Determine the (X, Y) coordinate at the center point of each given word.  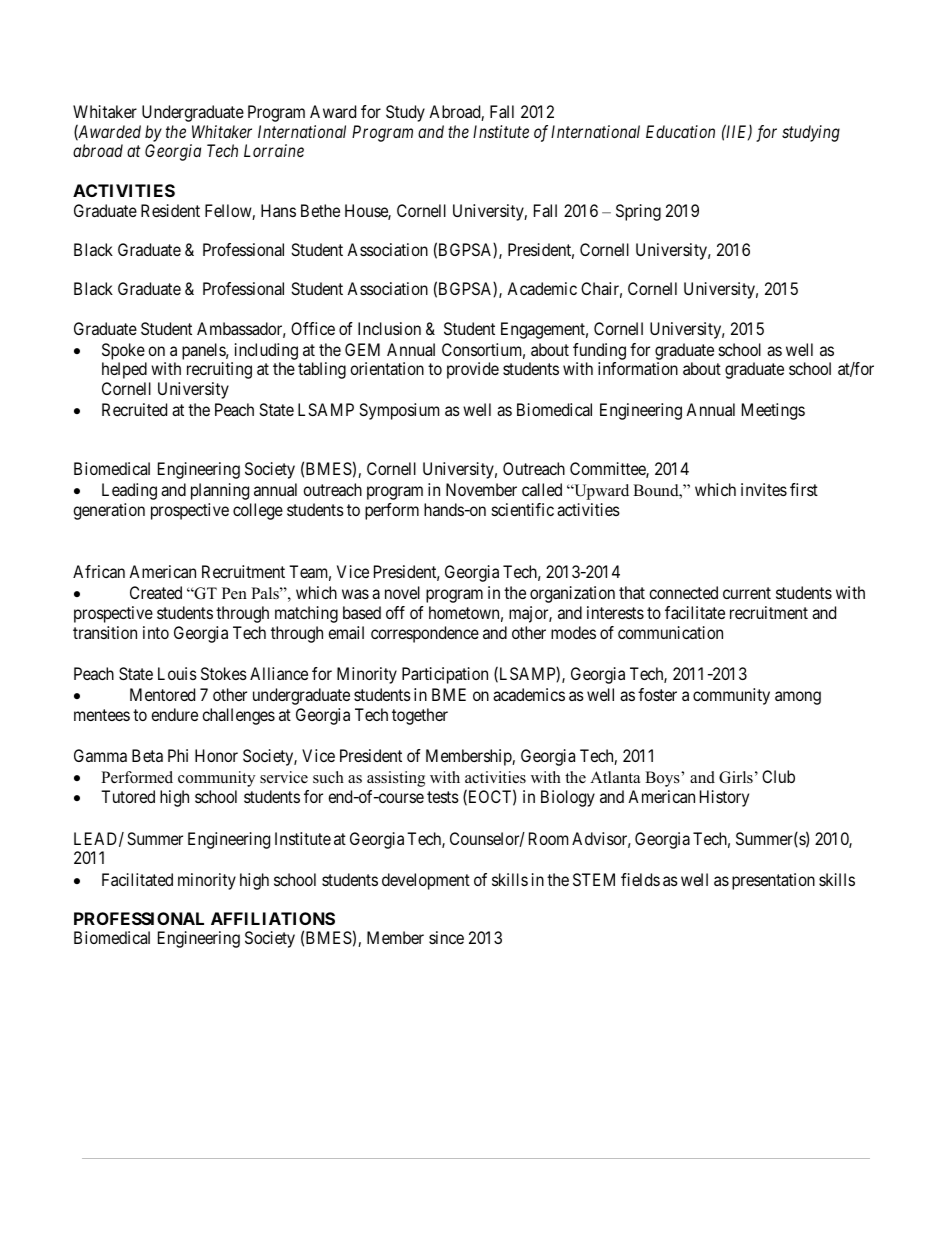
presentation (773, 881)
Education (680, 131)
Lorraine (274, 150)
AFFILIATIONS (273, 918)
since (446, 937)
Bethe (320, 210)
